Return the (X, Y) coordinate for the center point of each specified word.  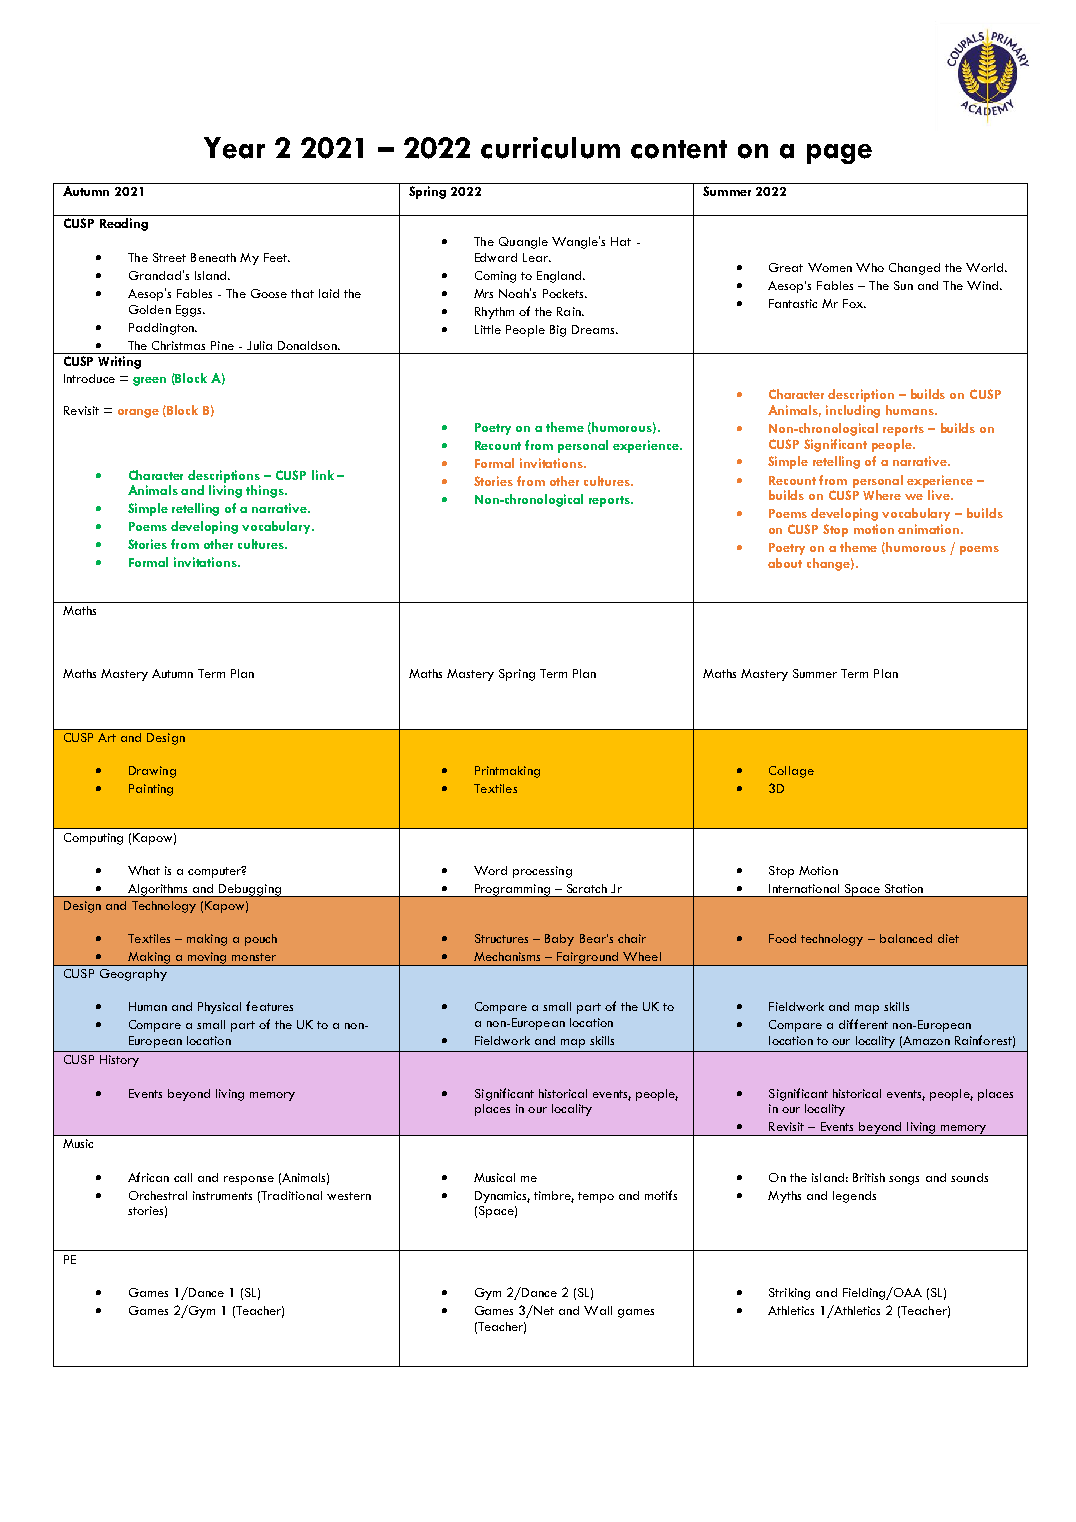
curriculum (550, 148)
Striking (789, 1294)
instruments (222, 1195)
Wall (598, 1310)
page (839, 154)
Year (234, 148)
